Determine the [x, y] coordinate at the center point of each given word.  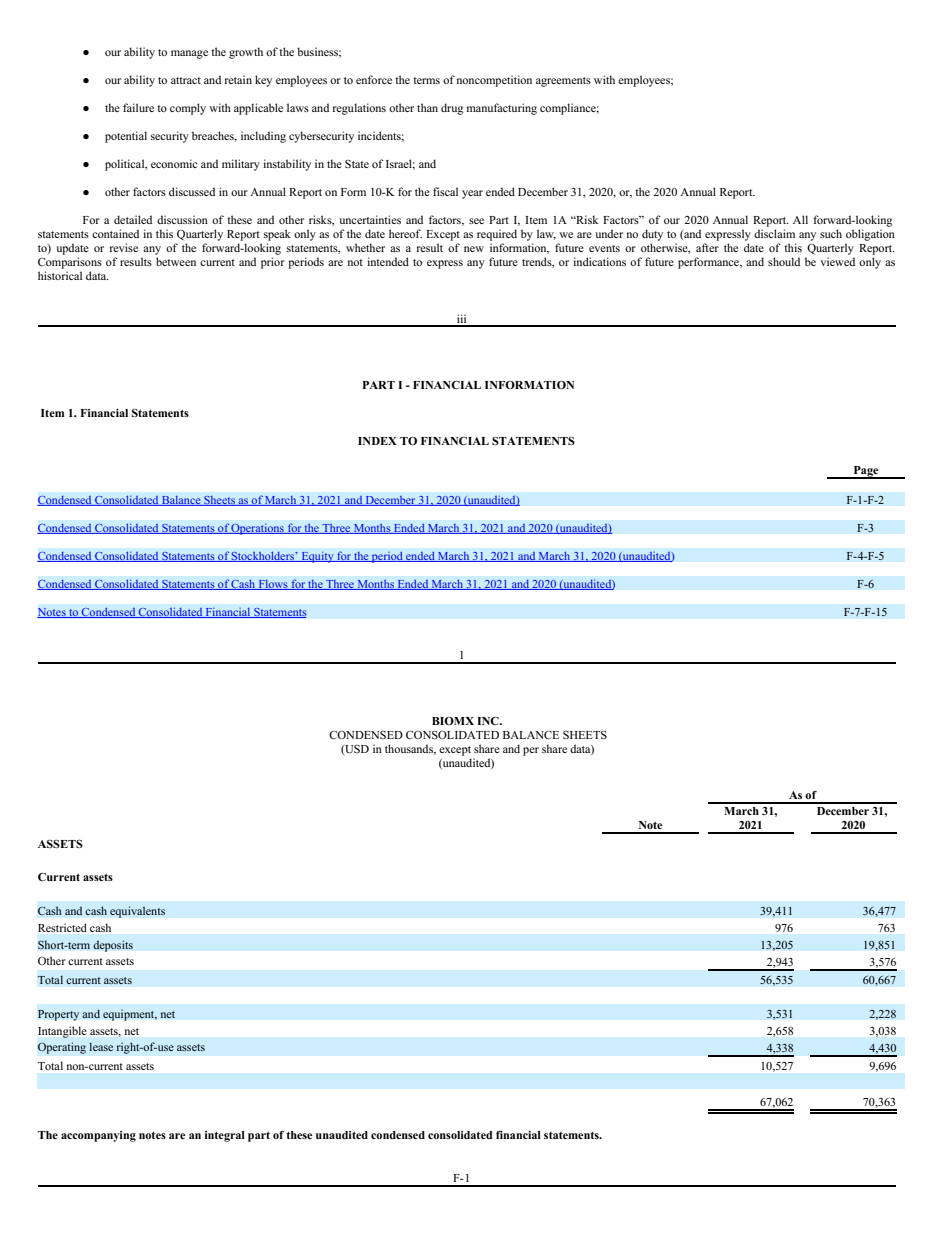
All [800, 219]
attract [186, 80]
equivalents [137, 912]
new [474, 249]
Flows [273, 584]
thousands [410, 749]
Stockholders [263, 556]
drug [452, 109]
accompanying [98, 1136]
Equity [317, 557]
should [784, 261]
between [176, 261]
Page [866, 472]
